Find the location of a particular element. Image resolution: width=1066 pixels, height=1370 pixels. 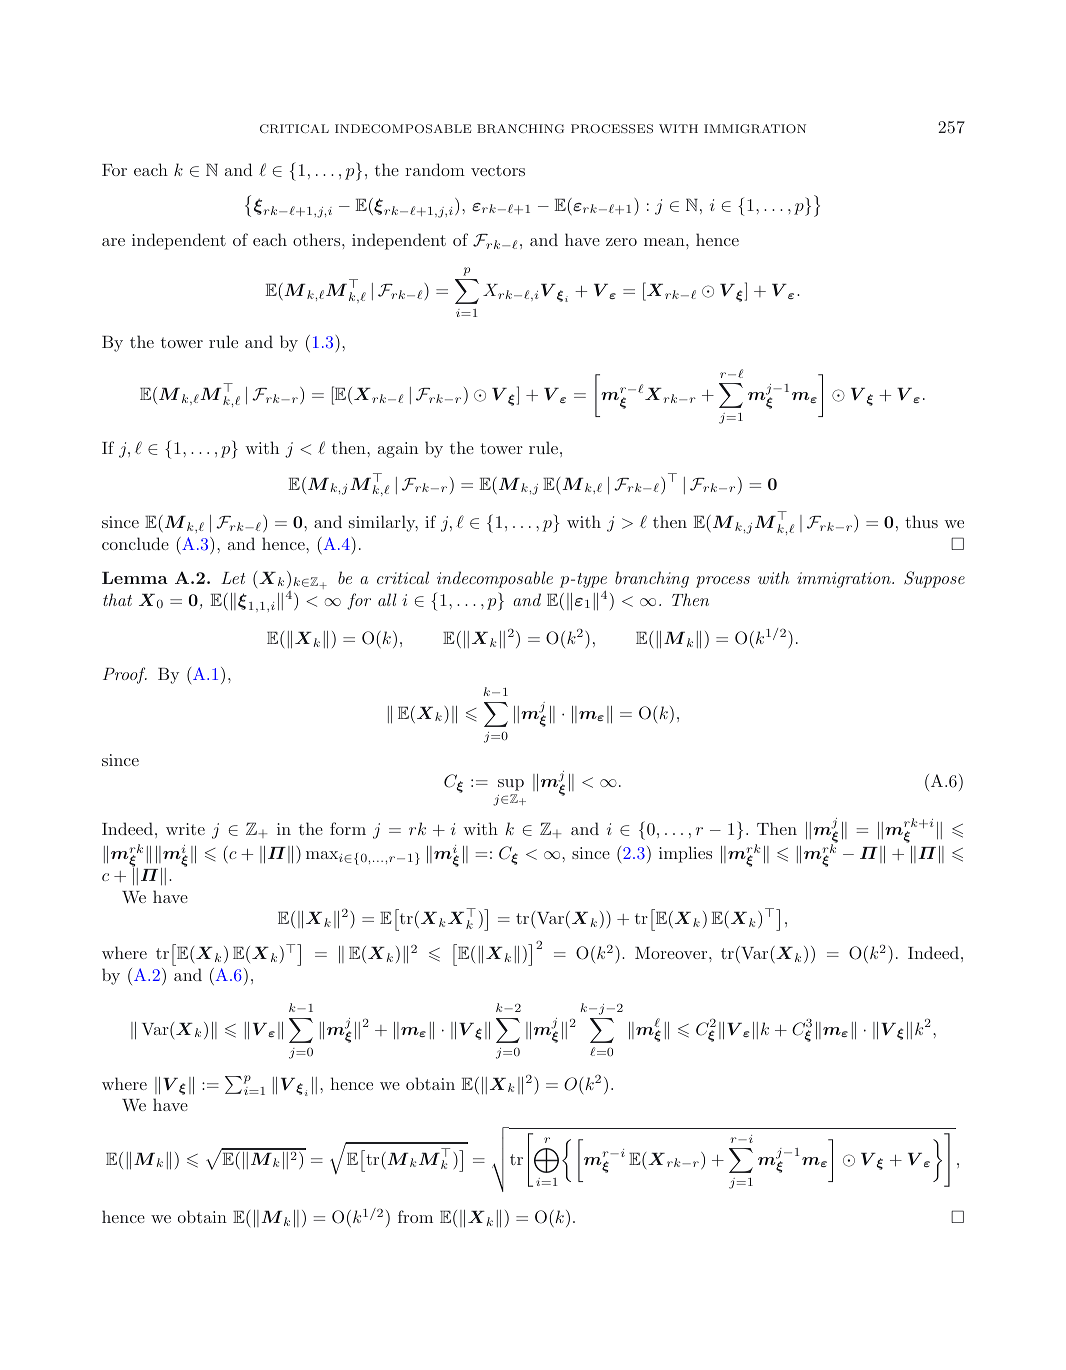

again is located at coordinates (398, 450).
